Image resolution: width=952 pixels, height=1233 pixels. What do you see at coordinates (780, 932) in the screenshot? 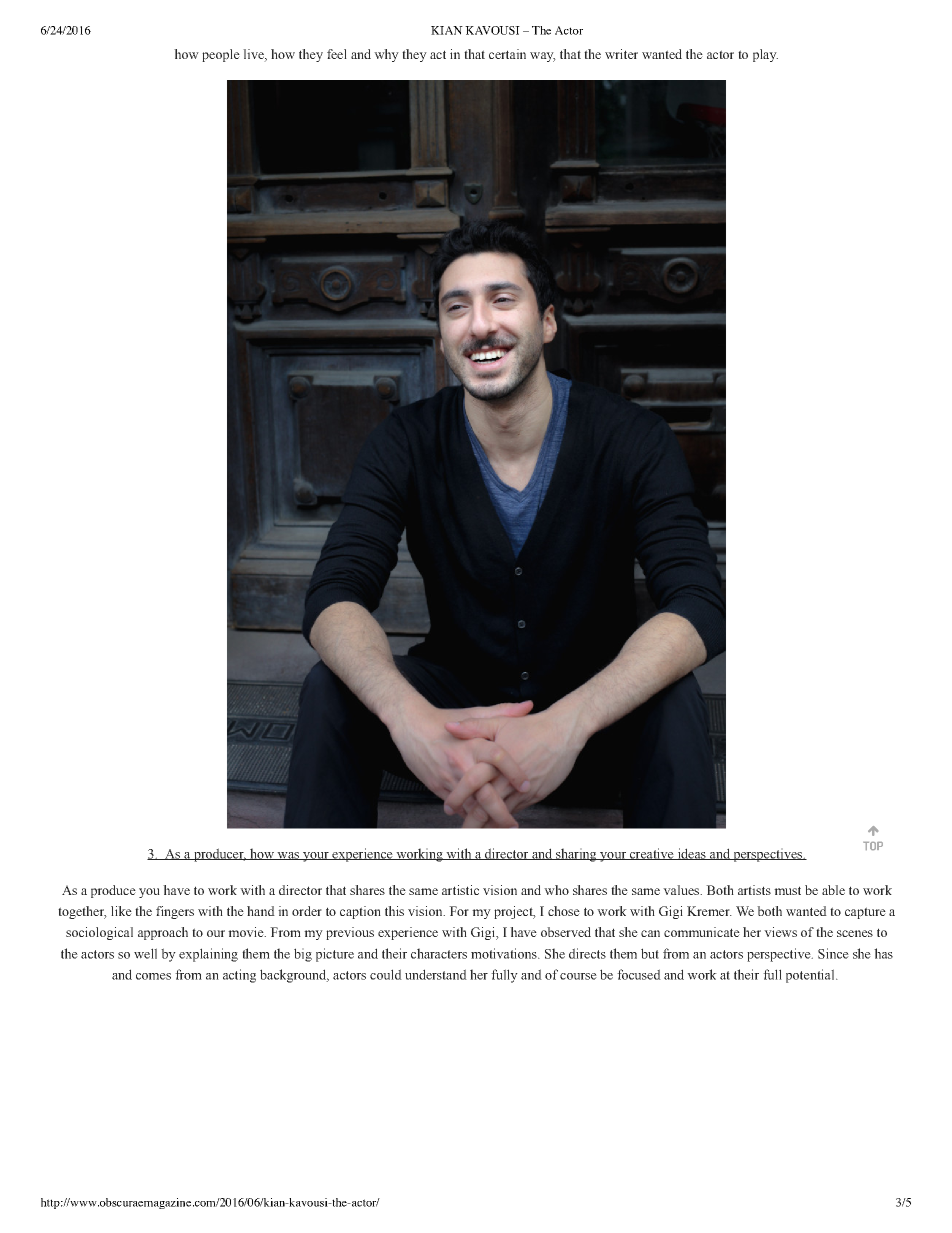
I see `views` at bounding box center [780, 932].
